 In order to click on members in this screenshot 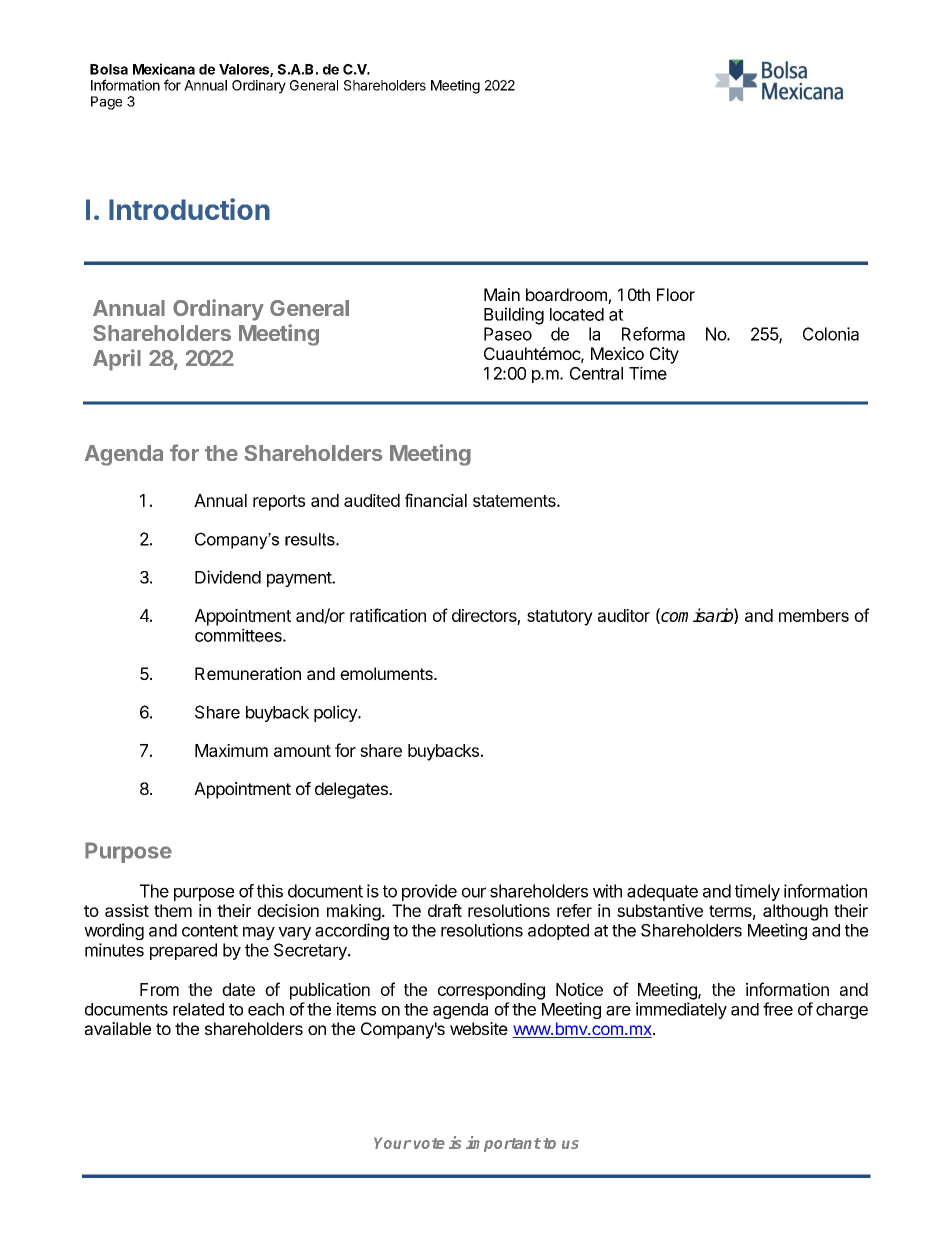, I will do `click(814, 615)`.
